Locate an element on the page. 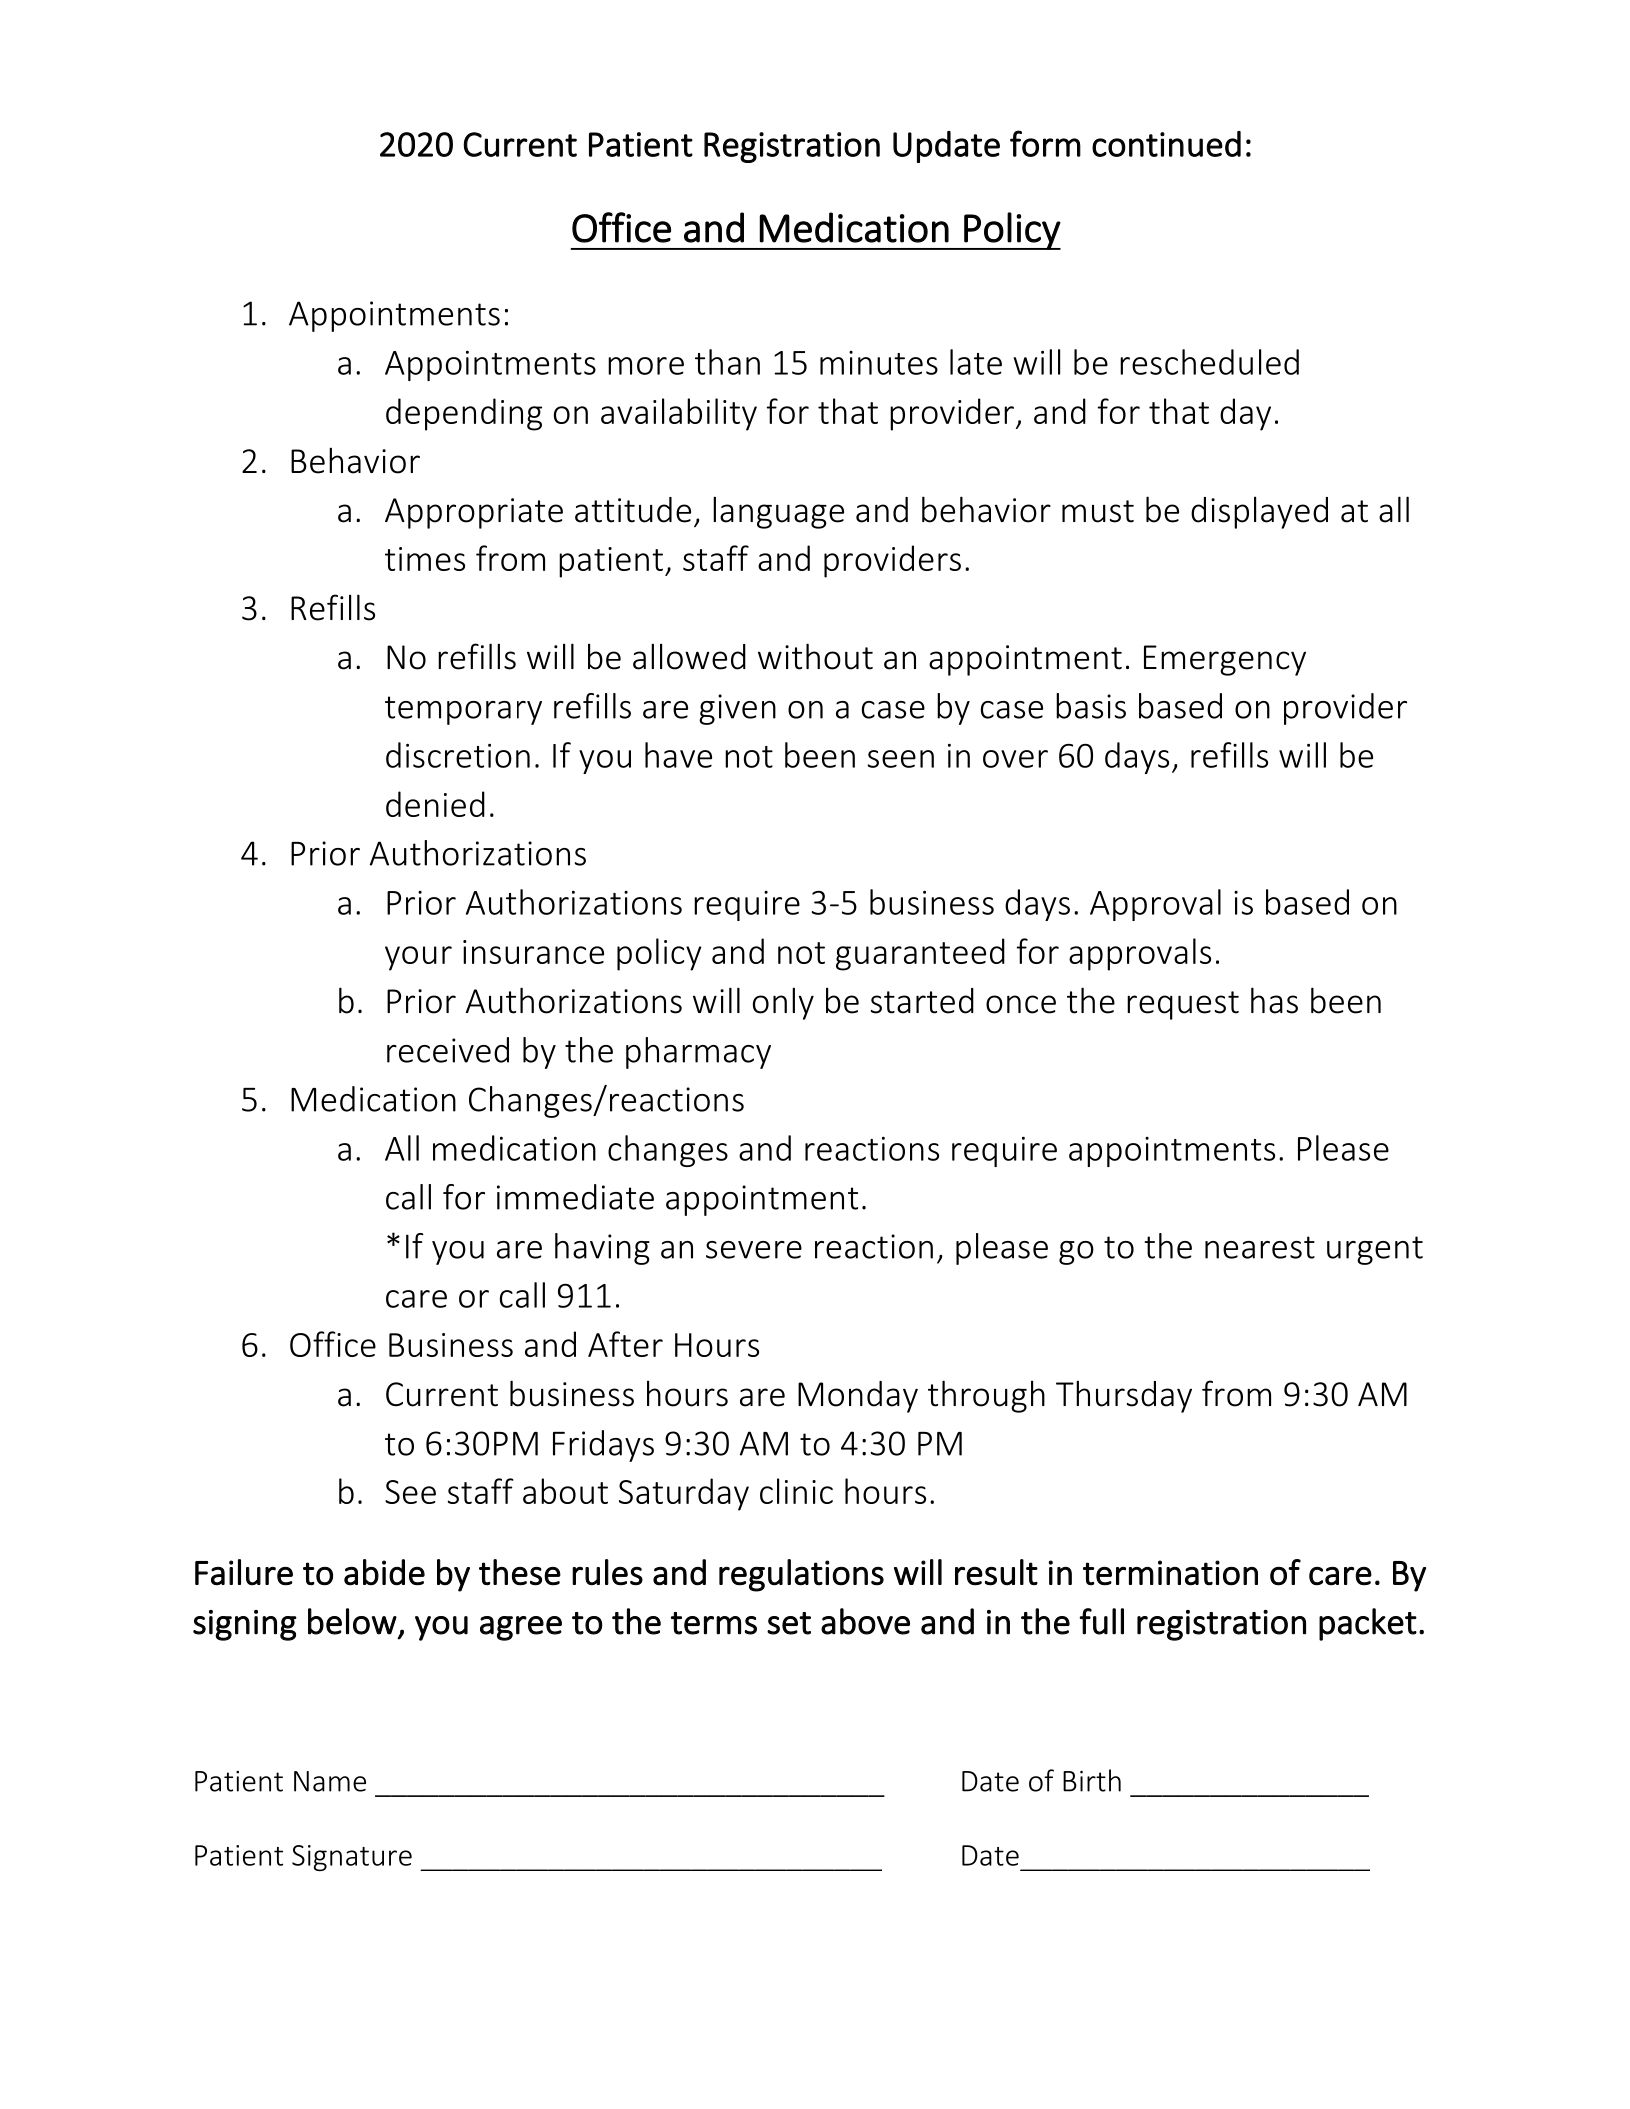 The image size is (1630, 2109). Name is located at coordinates (330, 1781).
